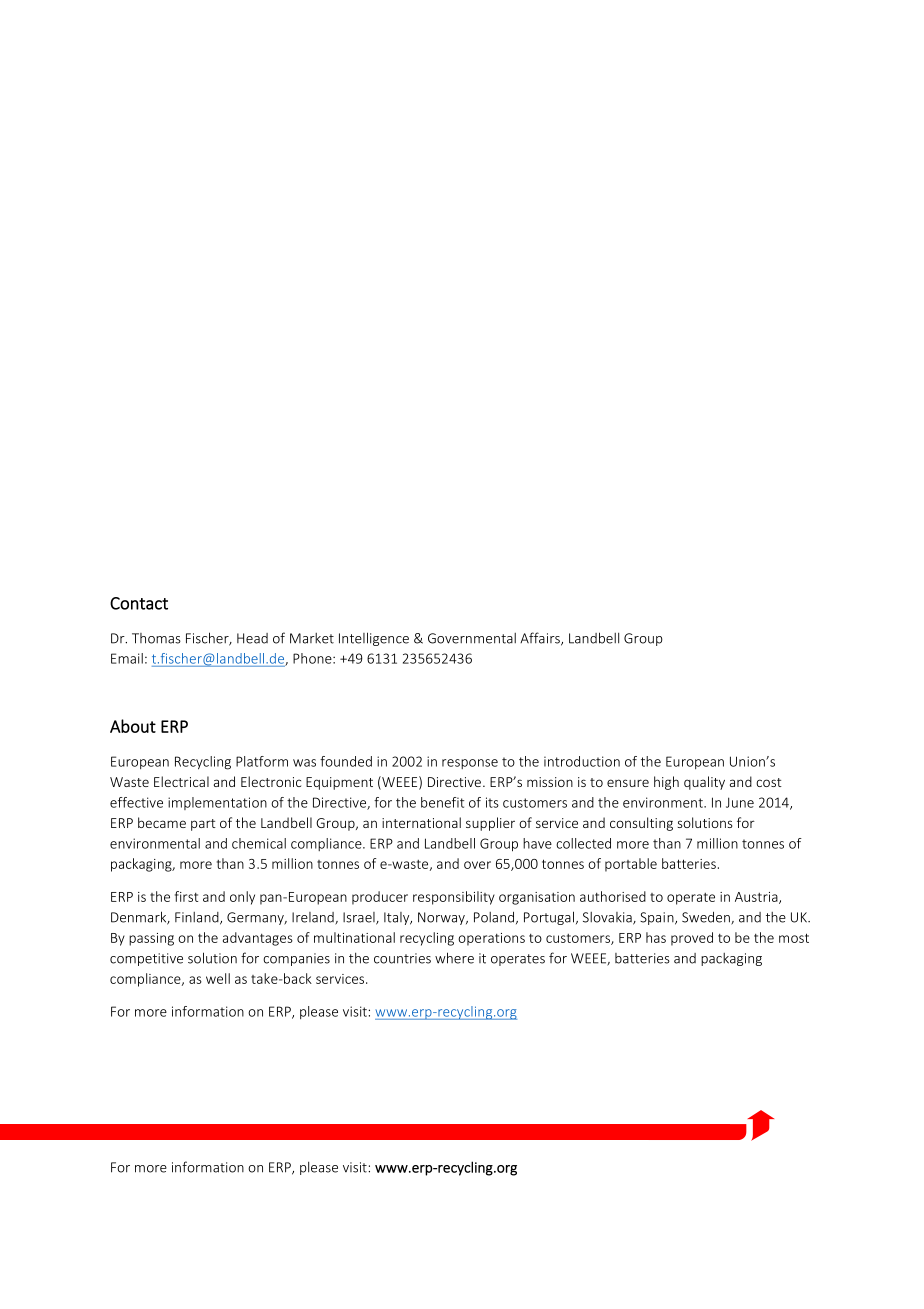 This screenshot has height=1309, width=924. Describe the element at coordinates (312, 638) in the screenshot. I see `Market` at that location.
